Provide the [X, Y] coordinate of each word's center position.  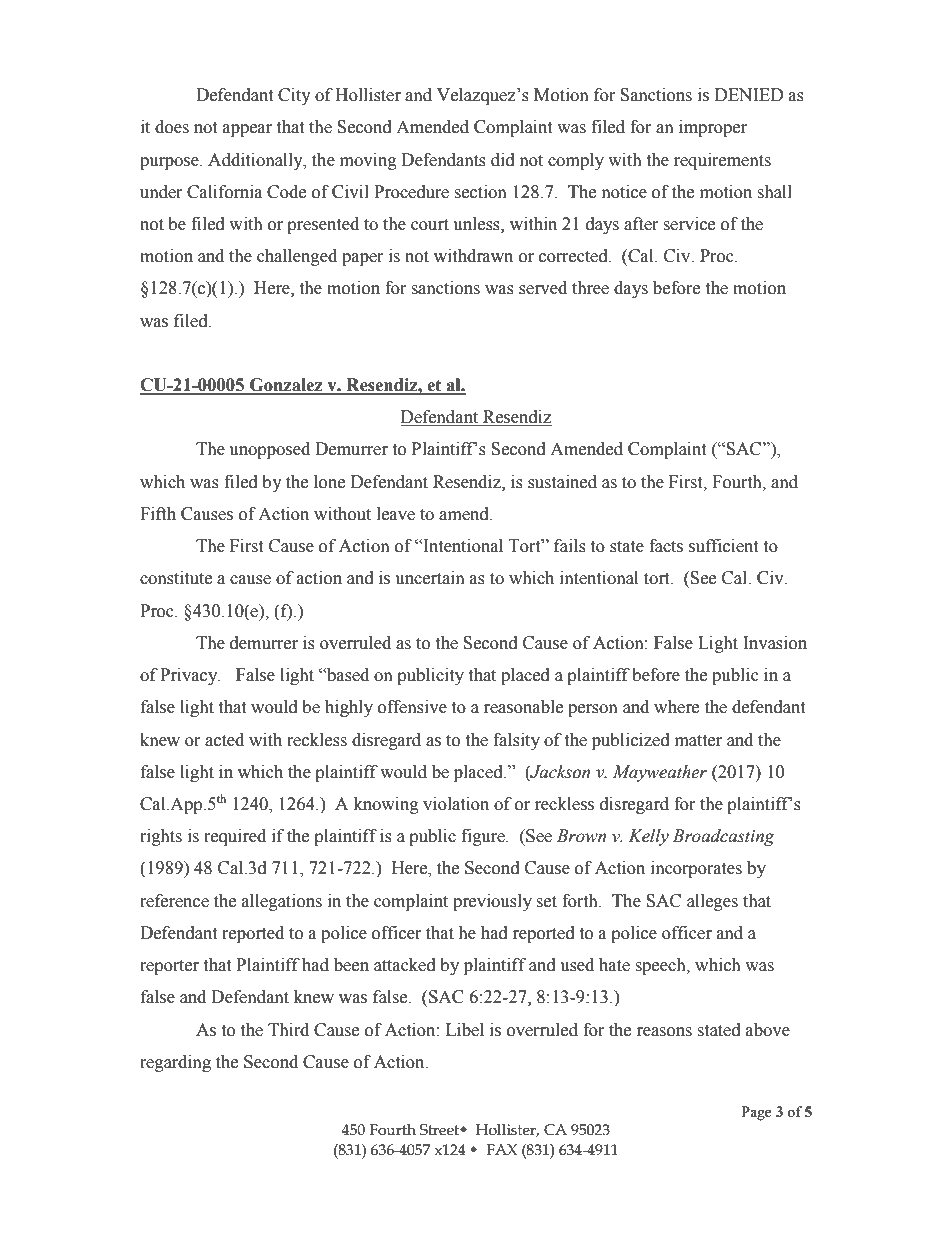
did [503, 160]
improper [713, 128]
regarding [175, 1063]
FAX [501, 1149]
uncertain [430, 578]
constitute [176, 578]
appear [247, 130]
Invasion [775, 643]
